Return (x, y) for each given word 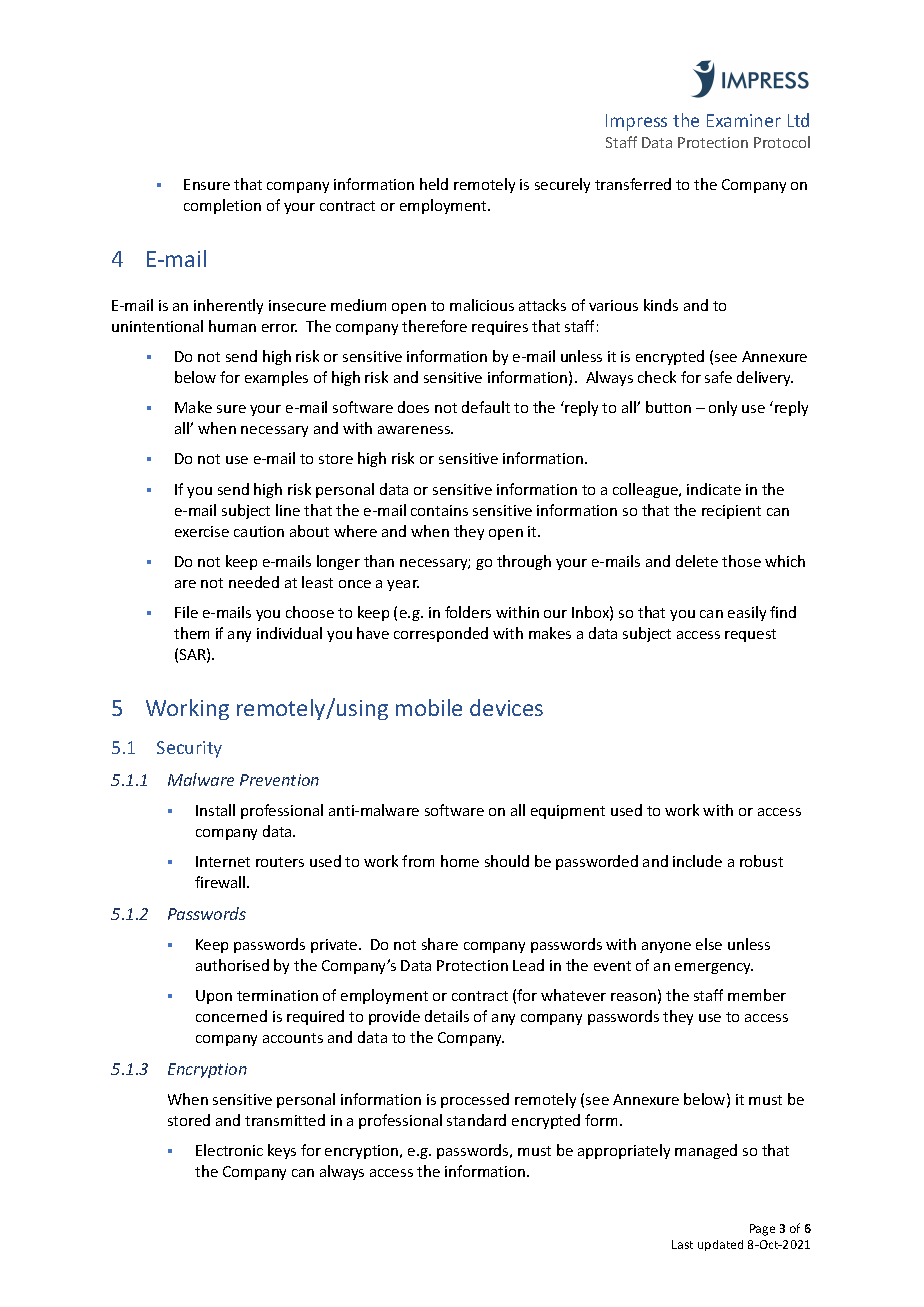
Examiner (744, 120)
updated (720, 1245)
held (434, 184)
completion (222, 206)
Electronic (229, 1150)
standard (476, 1120)
